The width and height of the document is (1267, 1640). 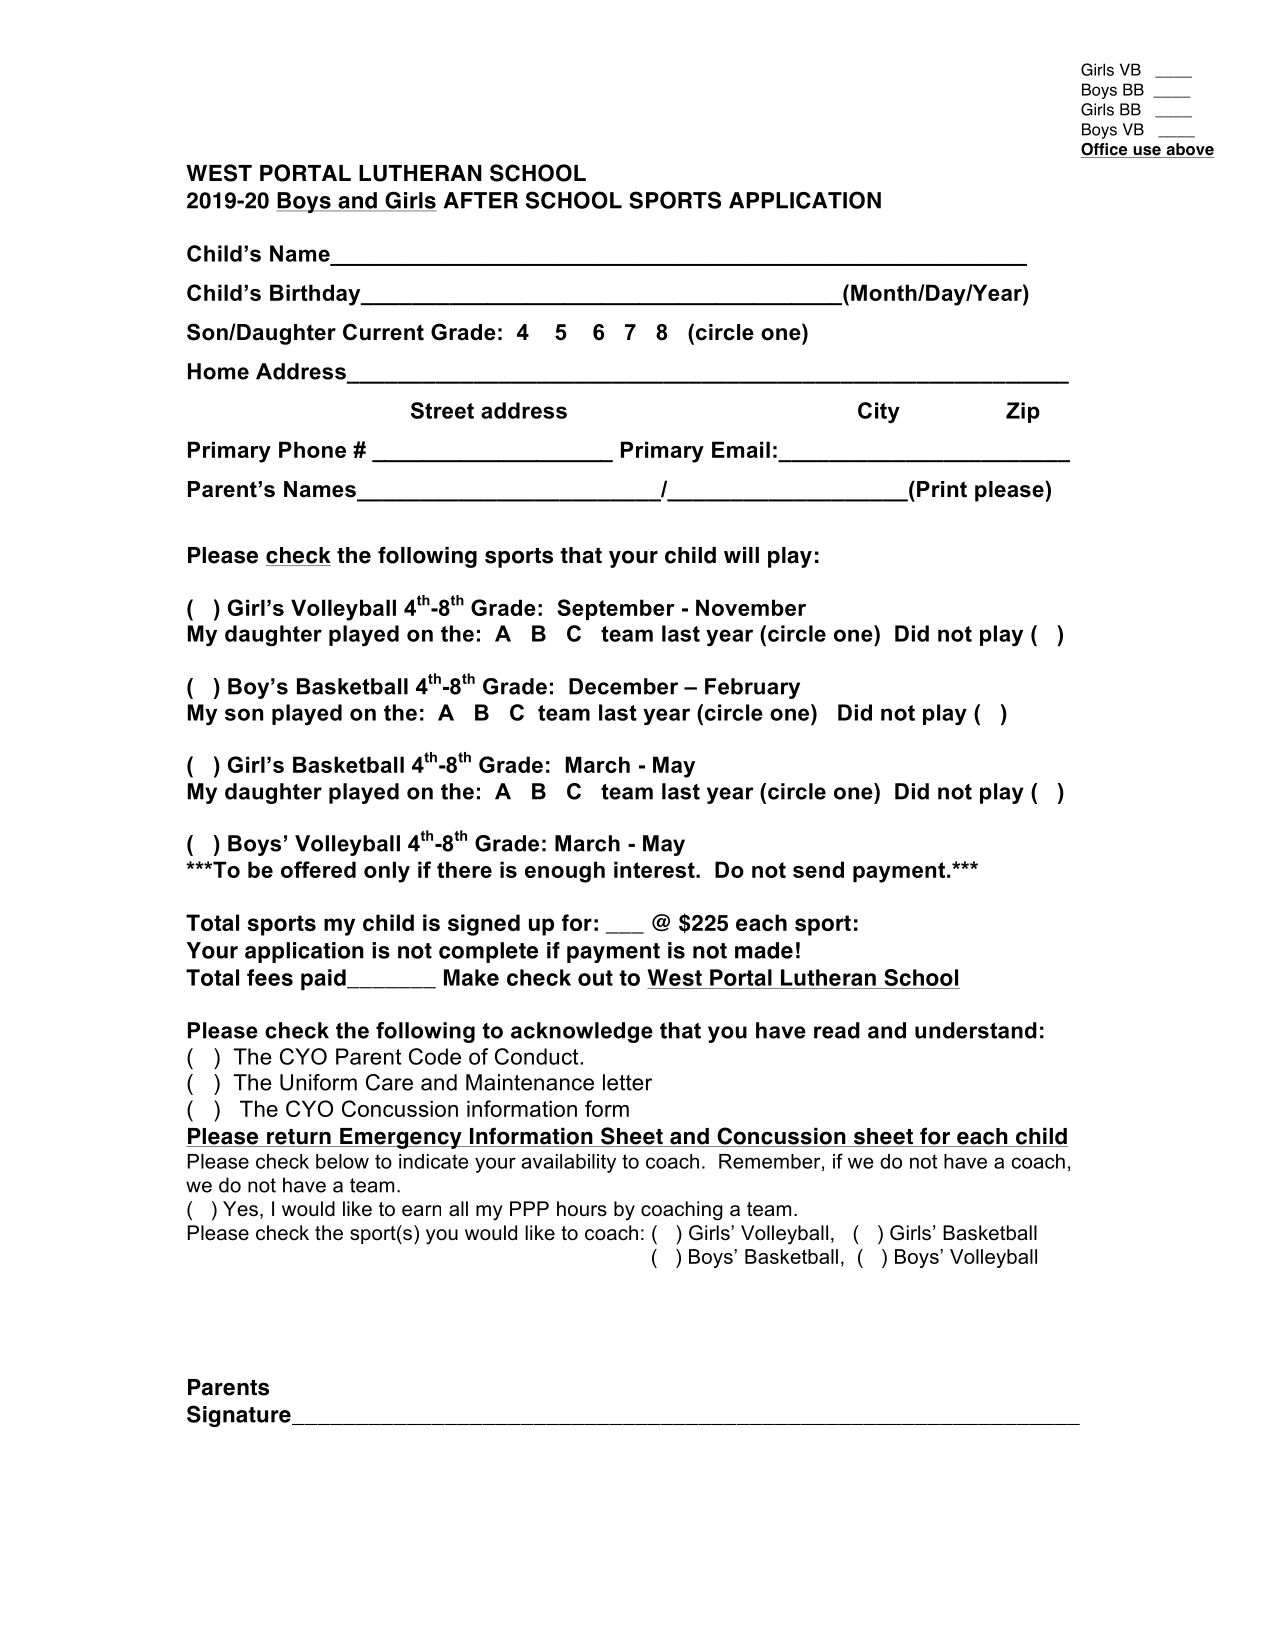 What do you see at coordinates (751, 607) in the document?
I see `November` at bounding box center [751, 607].
